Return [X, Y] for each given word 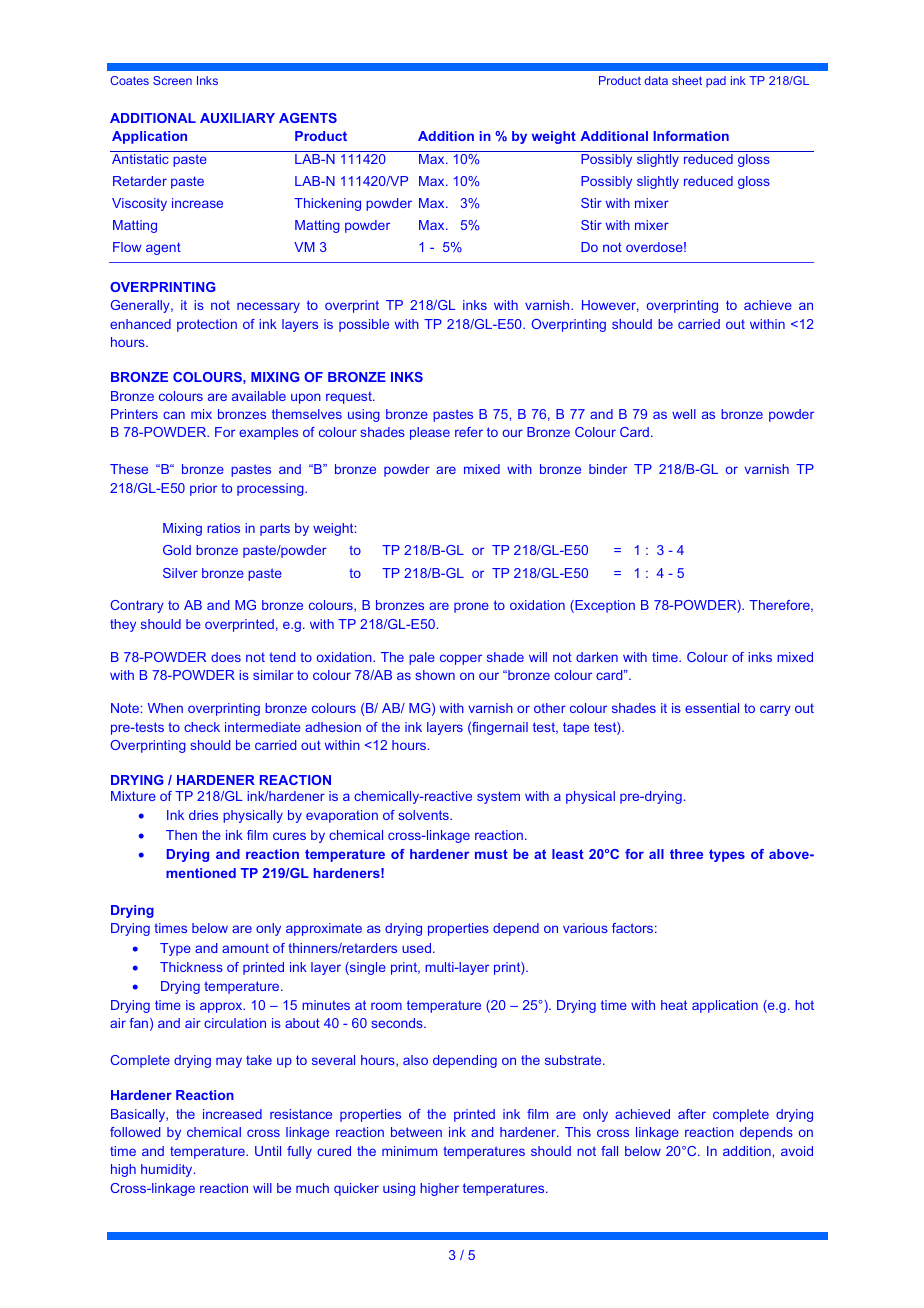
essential [712, 708]
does [226, 657]
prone [471, 607]
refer [469, 432]
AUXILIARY [237, 118]
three [686, 854]
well [684, 414]
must [491, 854]
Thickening [327, 204]
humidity [168, 1170]
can [174, 415]
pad [716, 82]
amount [245, 948]
